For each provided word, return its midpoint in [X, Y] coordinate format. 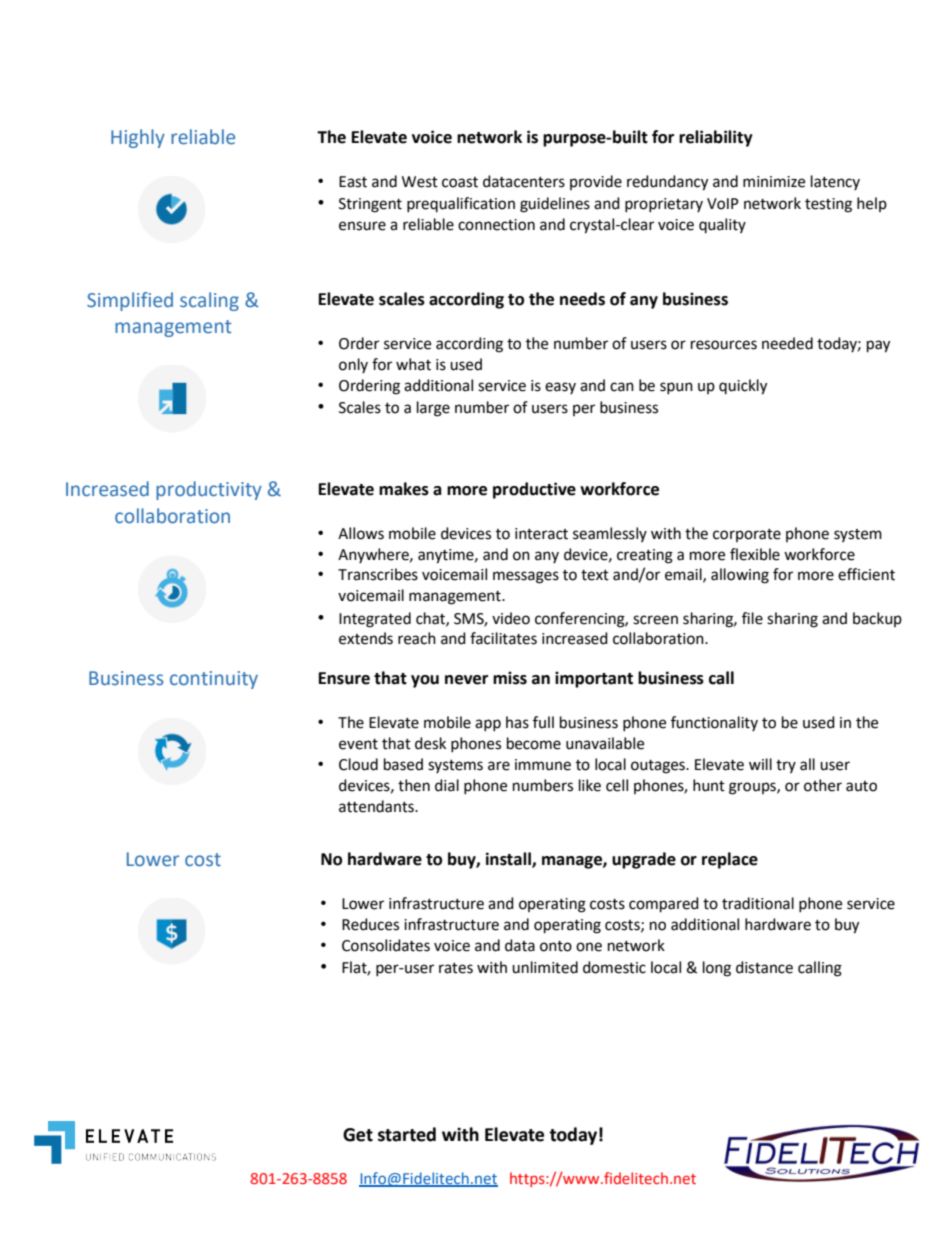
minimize [774, 182]
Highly [138, 138]
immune [543, 765]
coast [460, 182]
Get [358, 1135]
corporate [747, 535]
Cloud [358, 764]
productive [534, 490]
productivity [209, 490]
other [823, 785]
